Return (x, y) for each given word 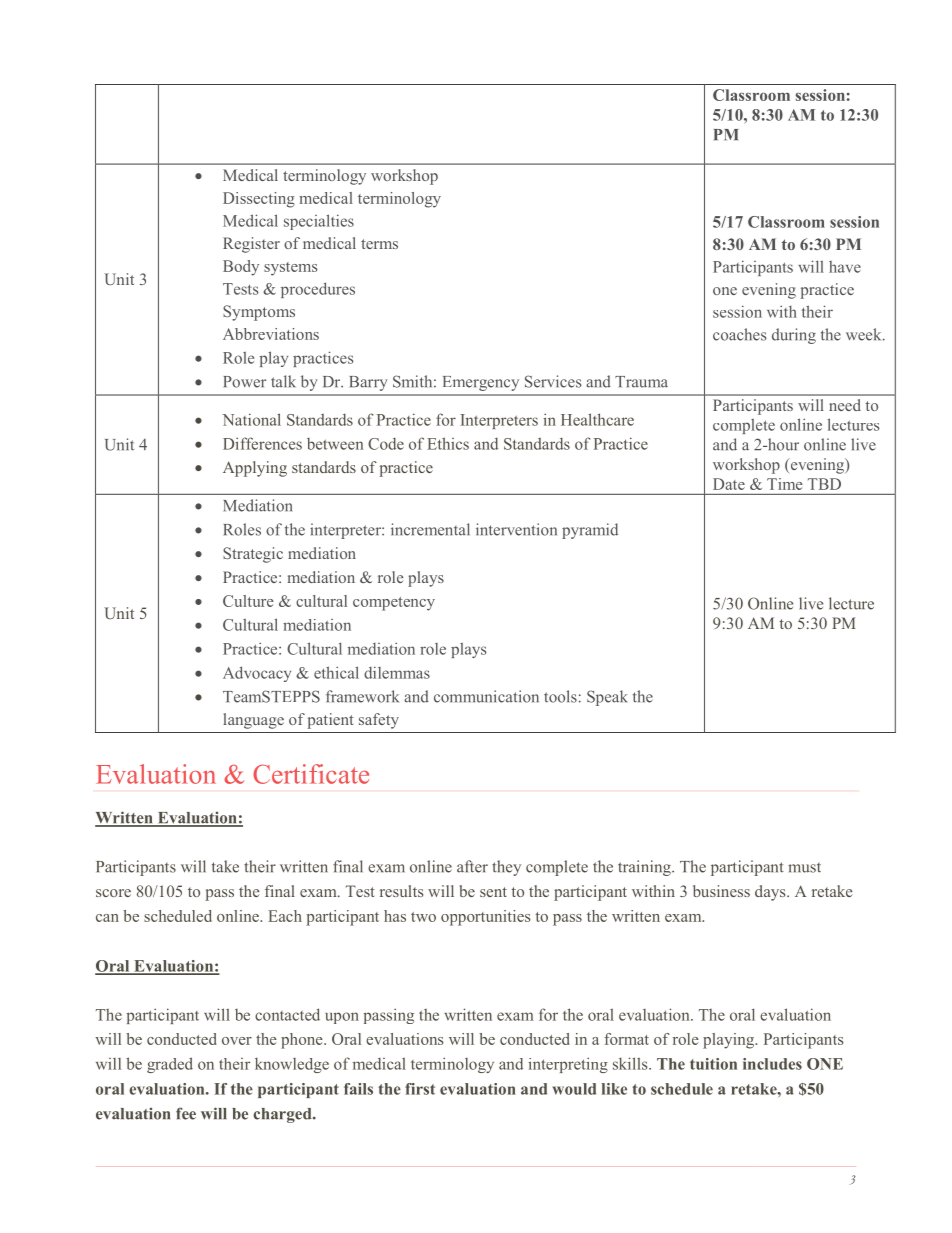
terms (379, 244)
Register (251, 245)
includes (772, 1064)
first (420, 1089)
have (845, 267)
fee (186, 1113)
